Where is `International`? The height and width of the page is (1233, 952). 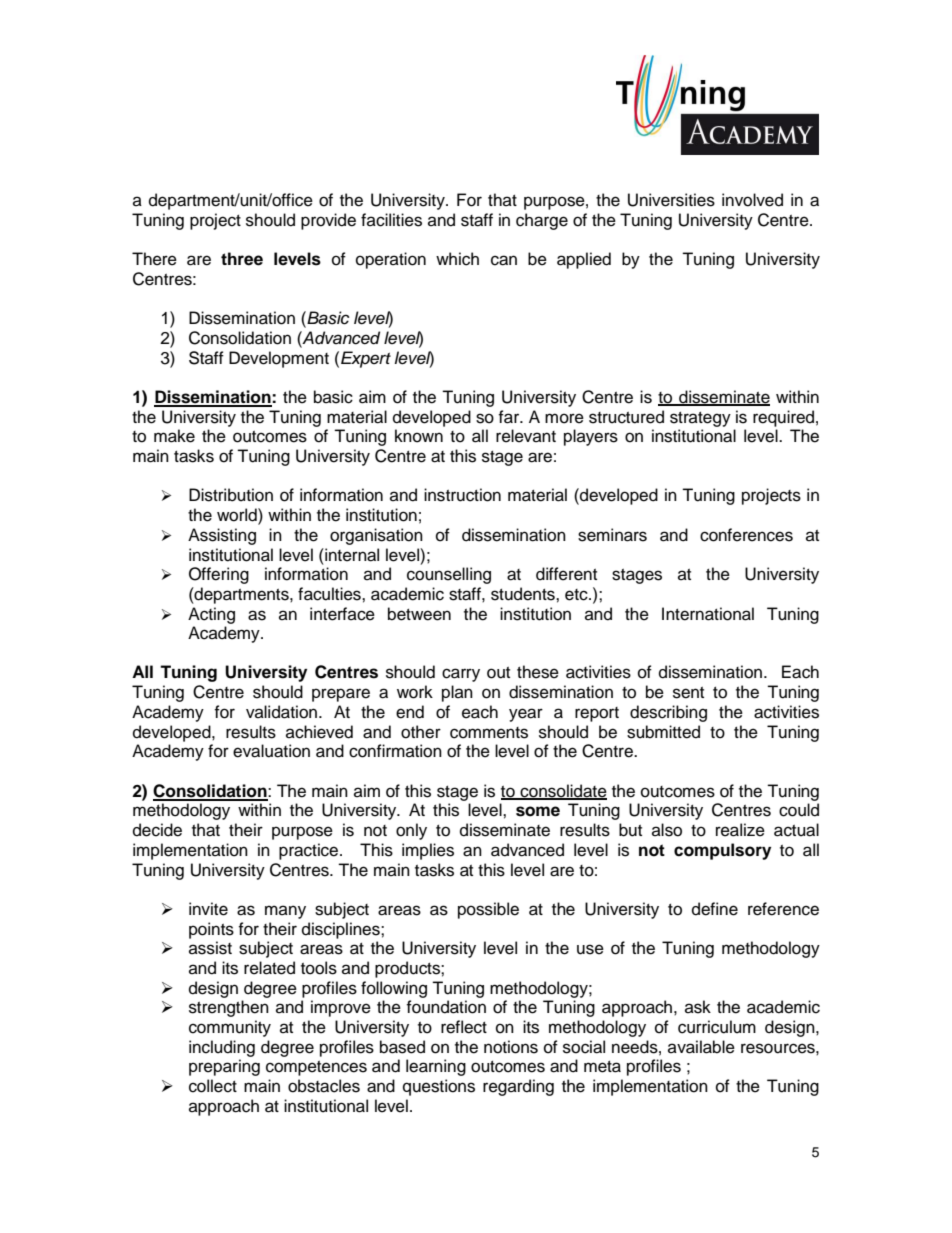
International is located at coordinates (708, 614).
